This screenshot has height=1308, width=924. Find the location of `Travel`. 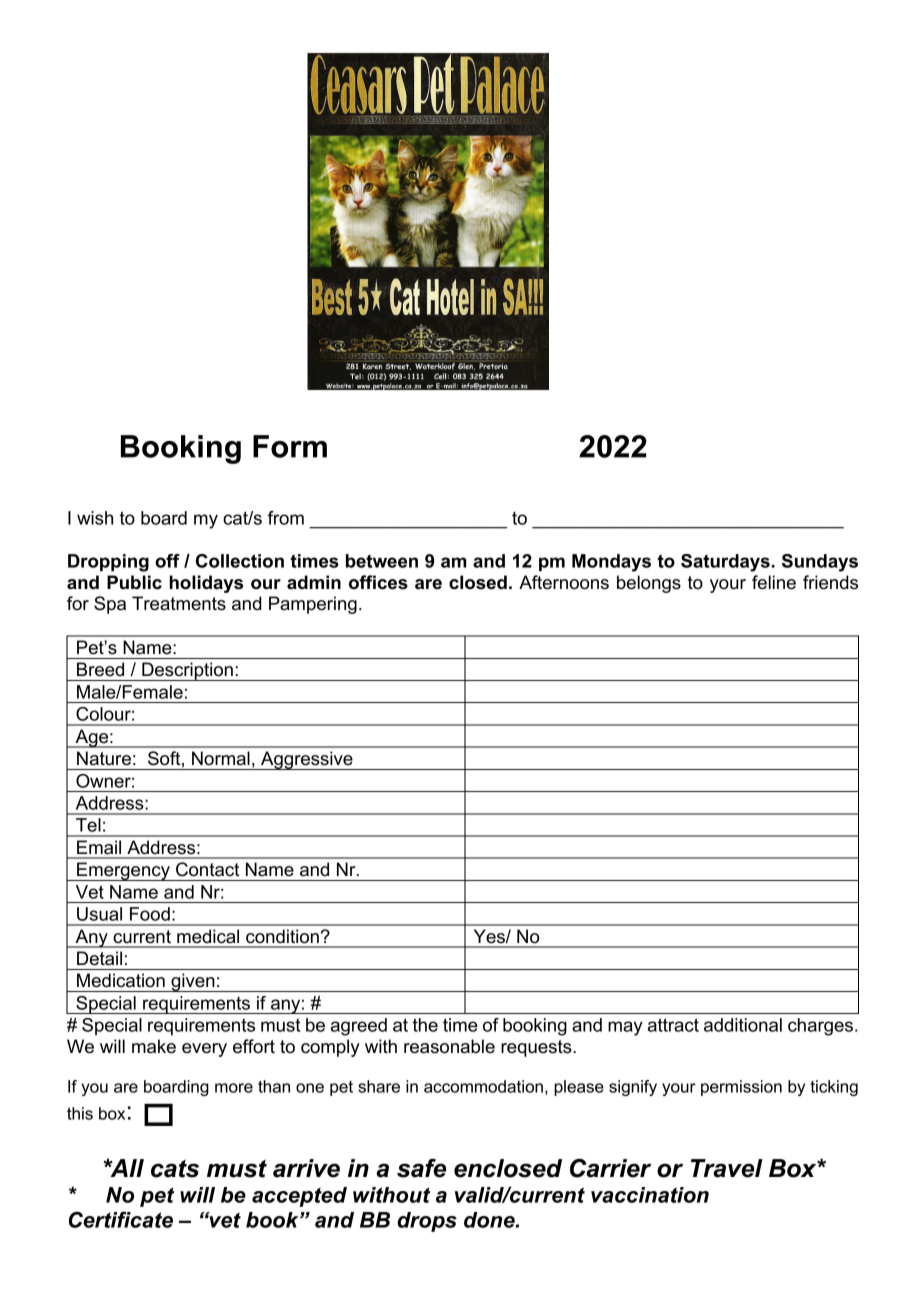

Travel is located at coordinates (727, 1168).
